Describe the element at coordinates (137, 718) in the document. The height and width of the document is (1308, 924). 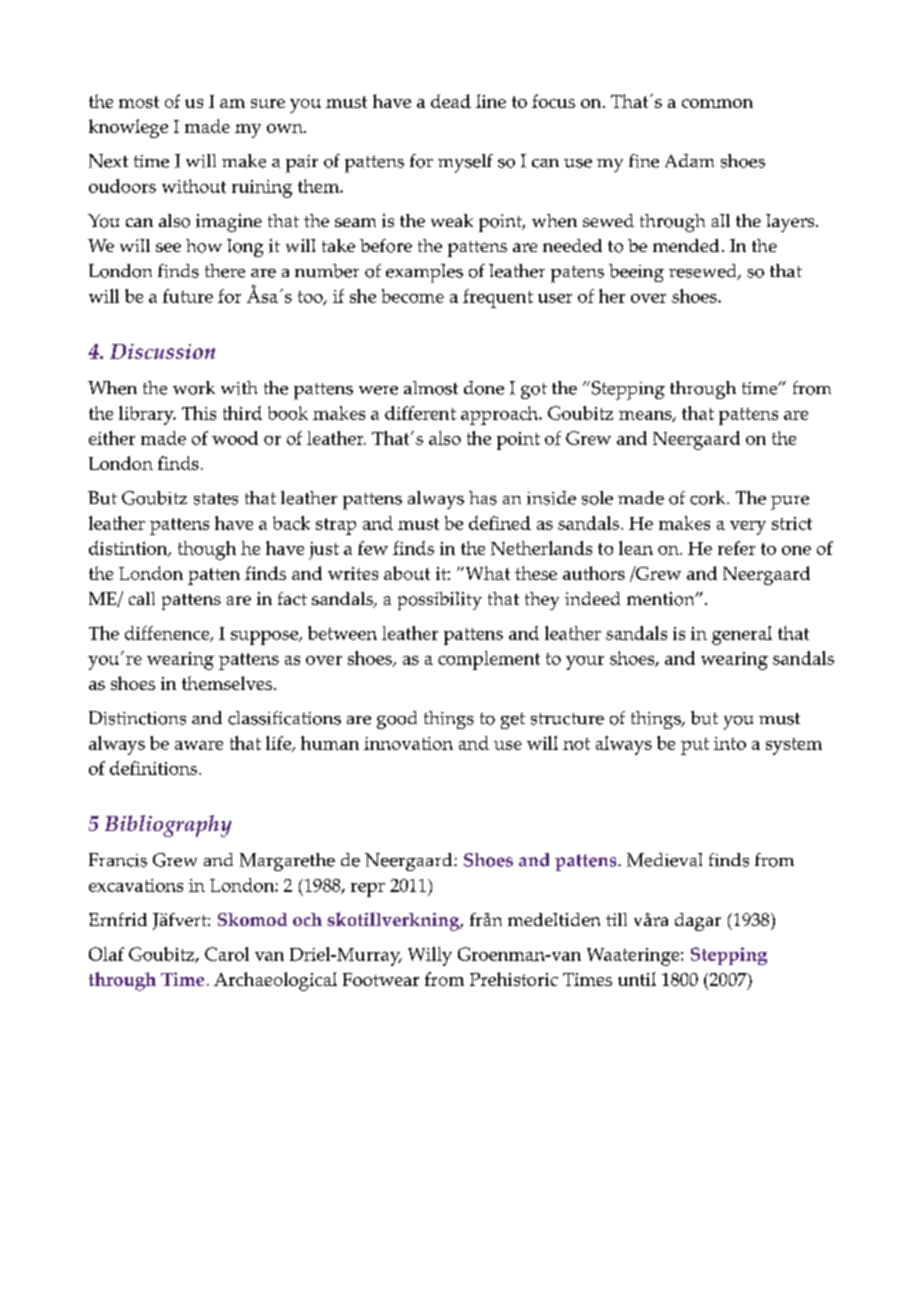
I see `Distinctions` at that location.
